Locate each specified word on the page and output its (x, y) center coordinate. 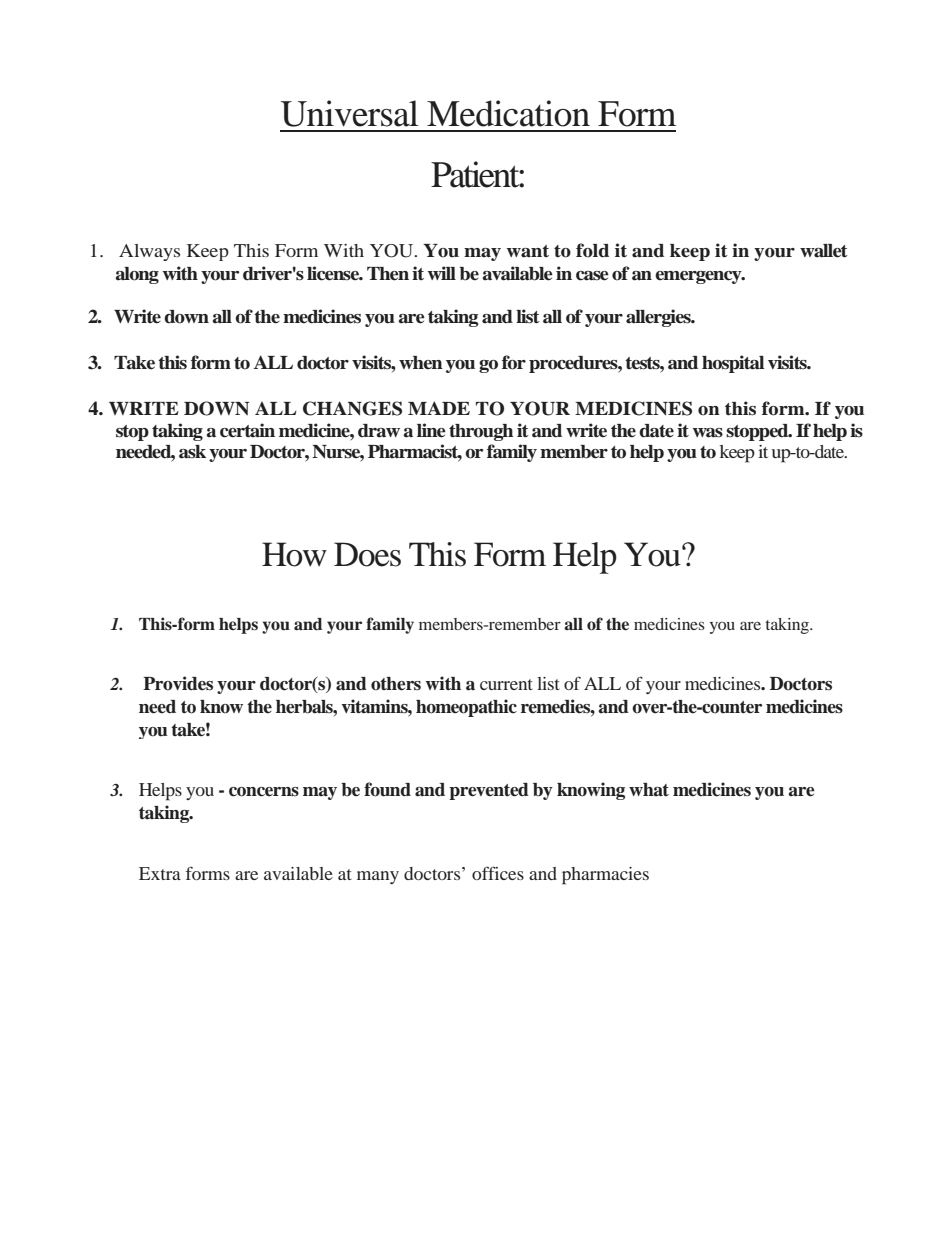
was (708, 433)
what (649, 790)
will (442, 273)
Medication (508, 113)
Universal (349, 113)
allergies (659, 318)
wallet (824, 251)
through (481, 432)
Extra (160, 873)
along (137, 275)
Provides (178, 683)
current (506, 684)
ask (192, 452)
